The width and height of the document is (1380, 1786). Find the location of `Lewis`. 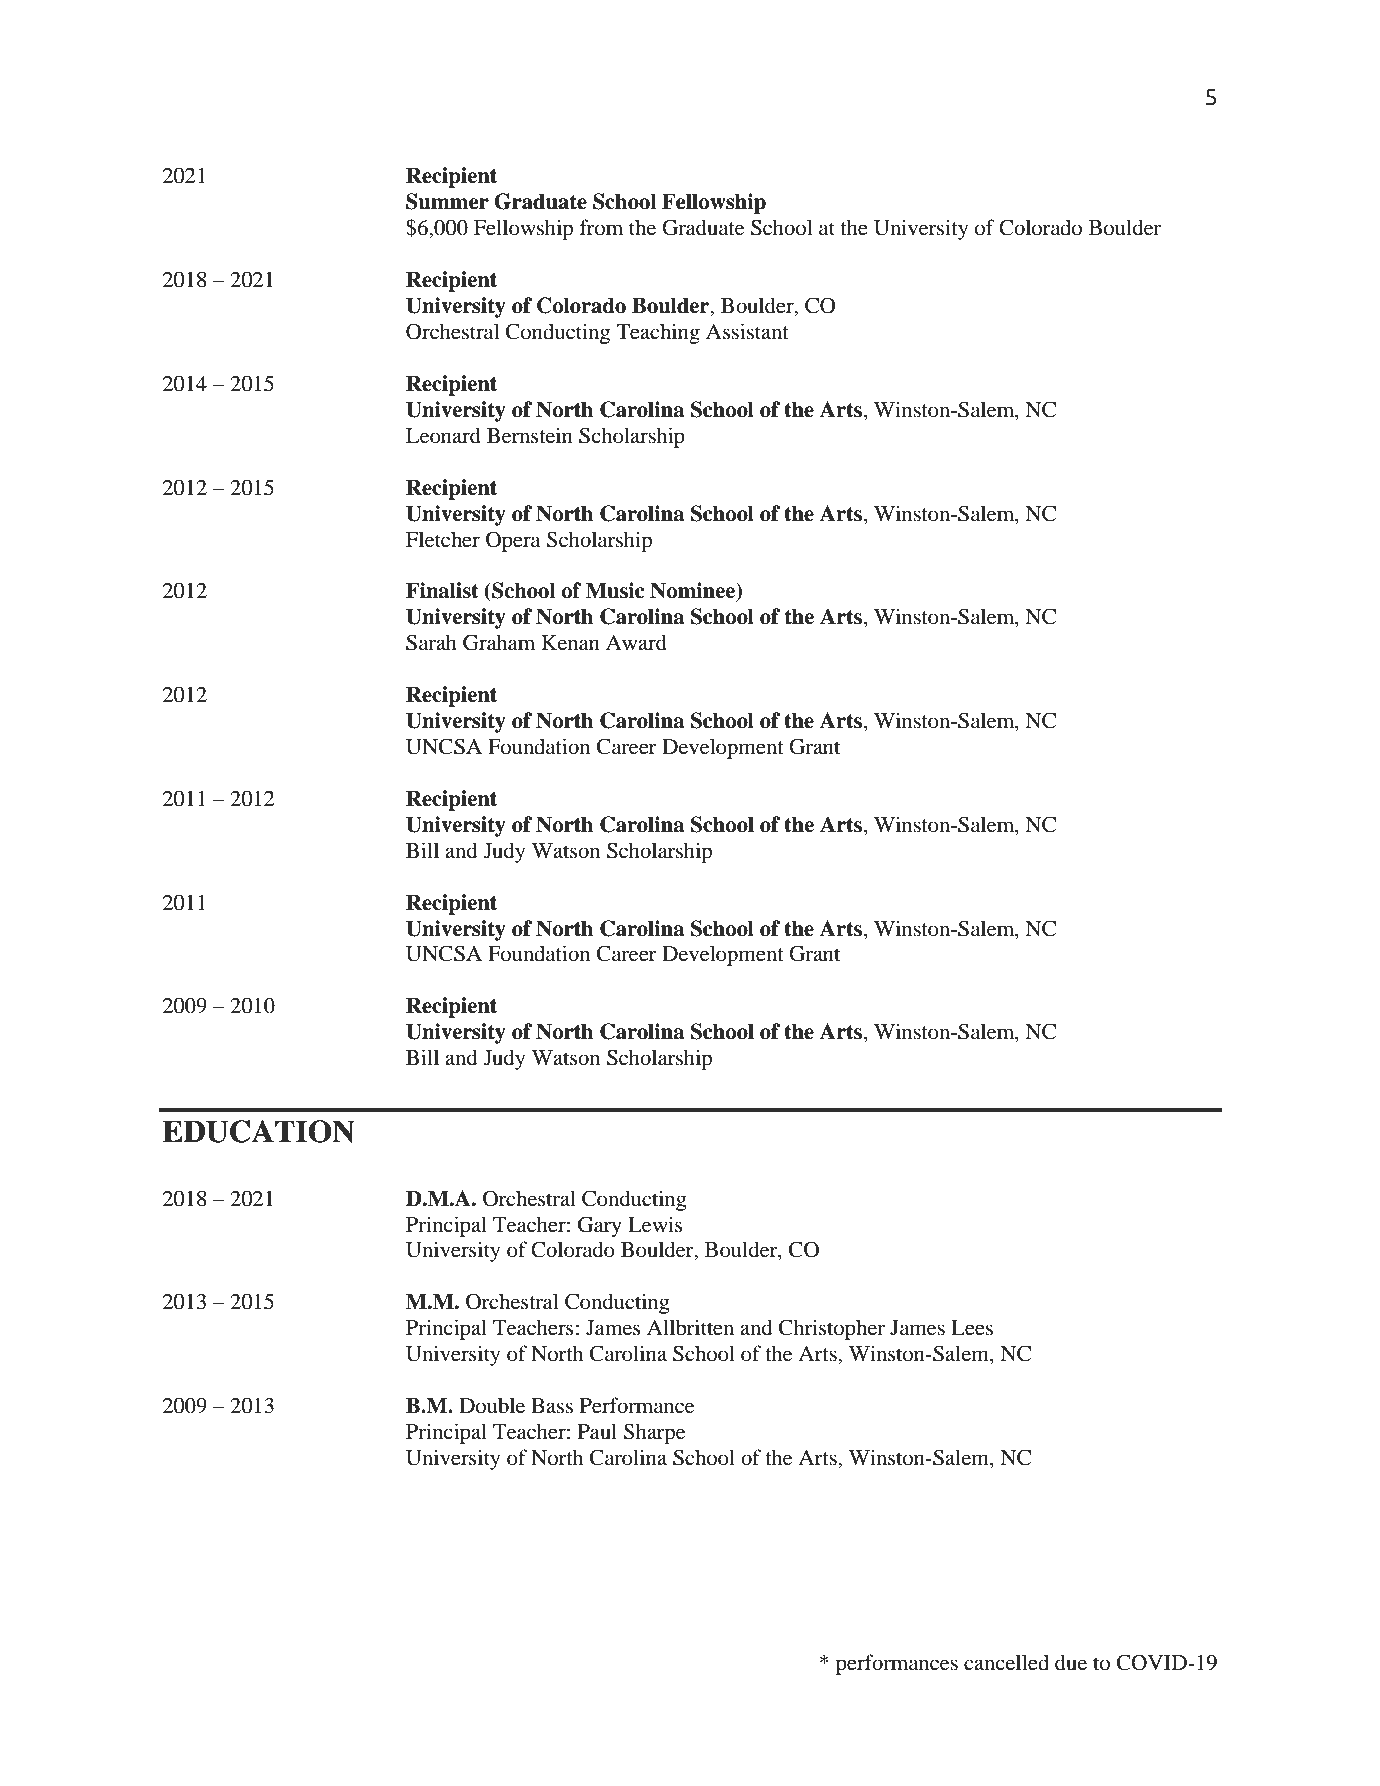

Lewis is located at coordinates (655, 1224).
